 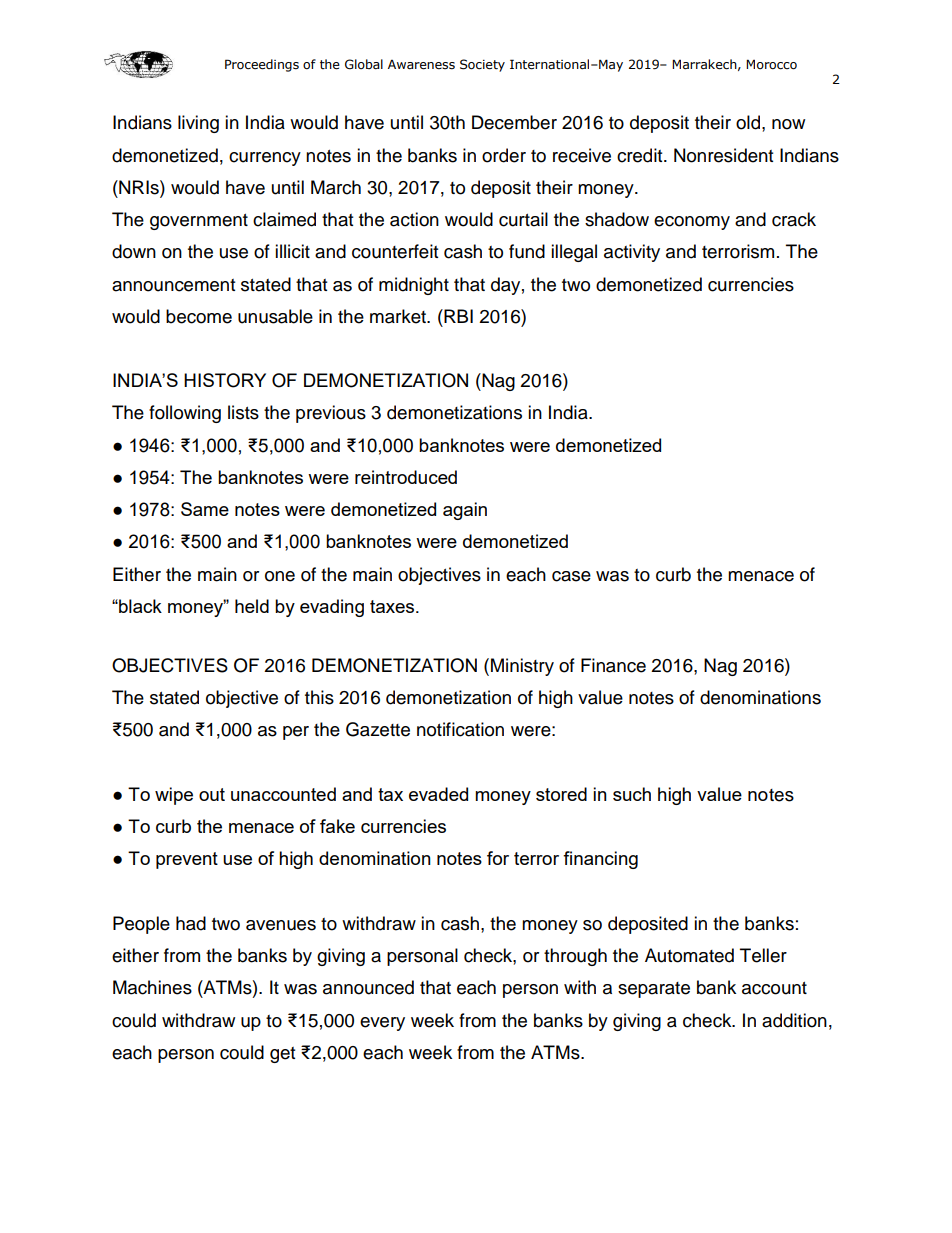 I want to click on activity, so click(x=632, y=253).
